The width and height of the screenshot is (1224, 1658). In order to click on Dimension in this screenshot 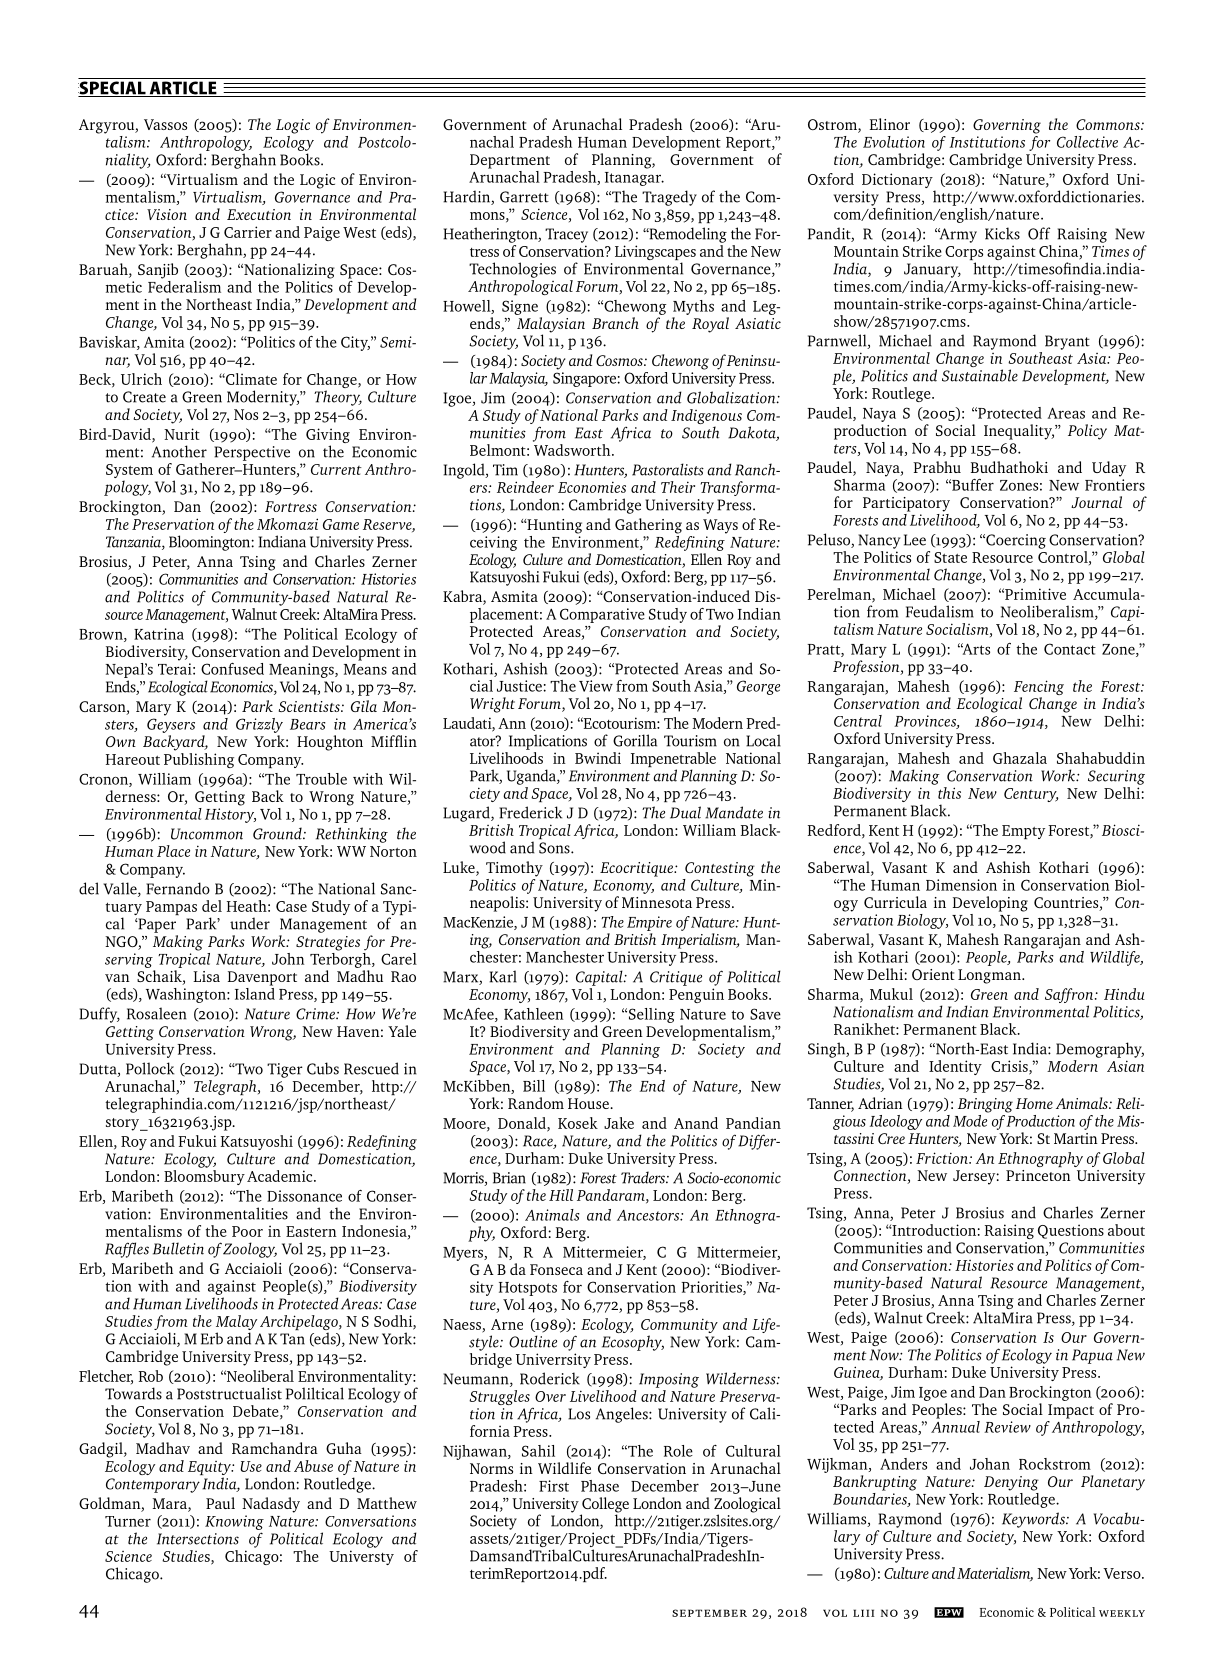, I will do `click(961, 885)`.
